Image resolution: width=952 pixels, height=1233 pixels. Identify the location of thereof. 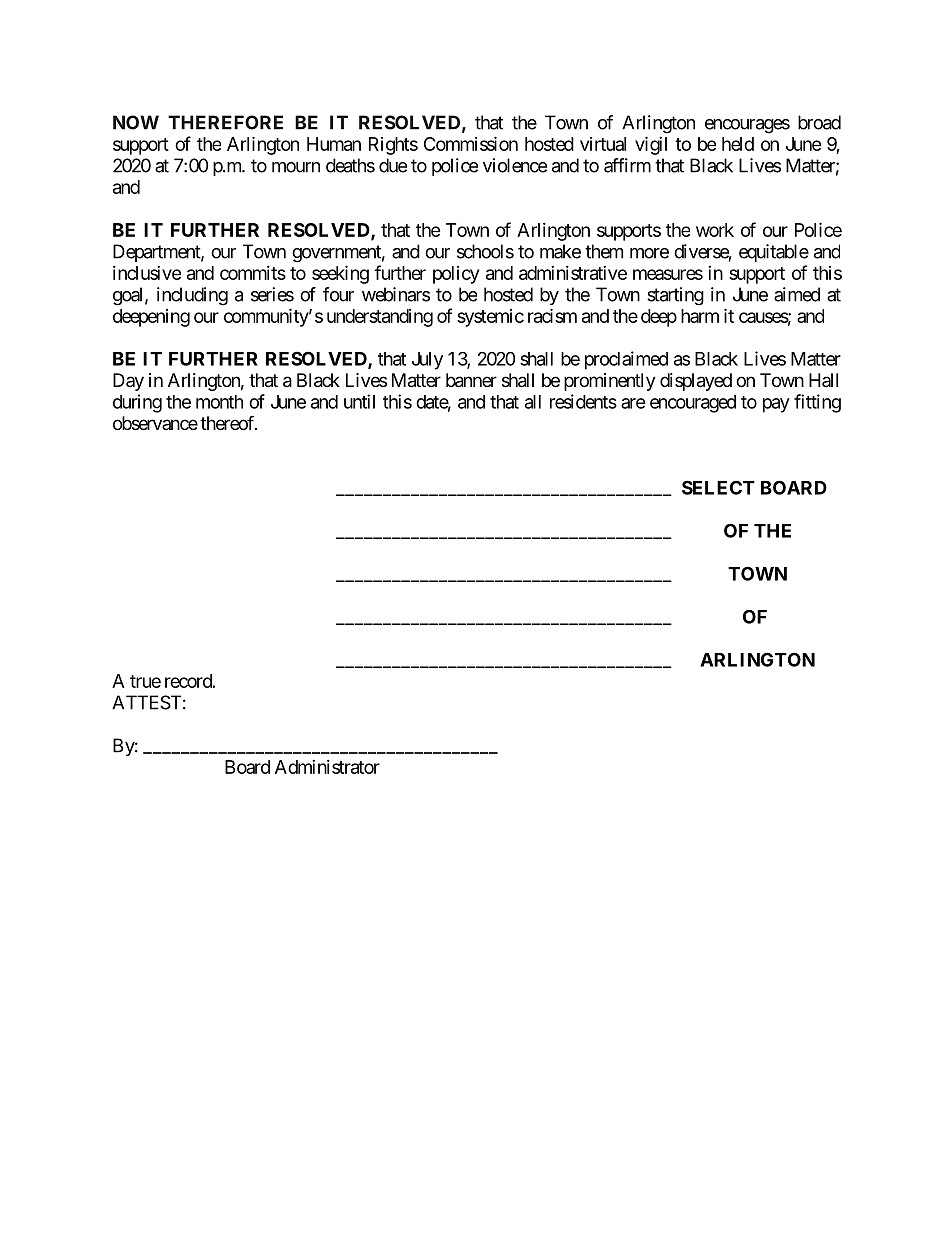
(228, 422).
